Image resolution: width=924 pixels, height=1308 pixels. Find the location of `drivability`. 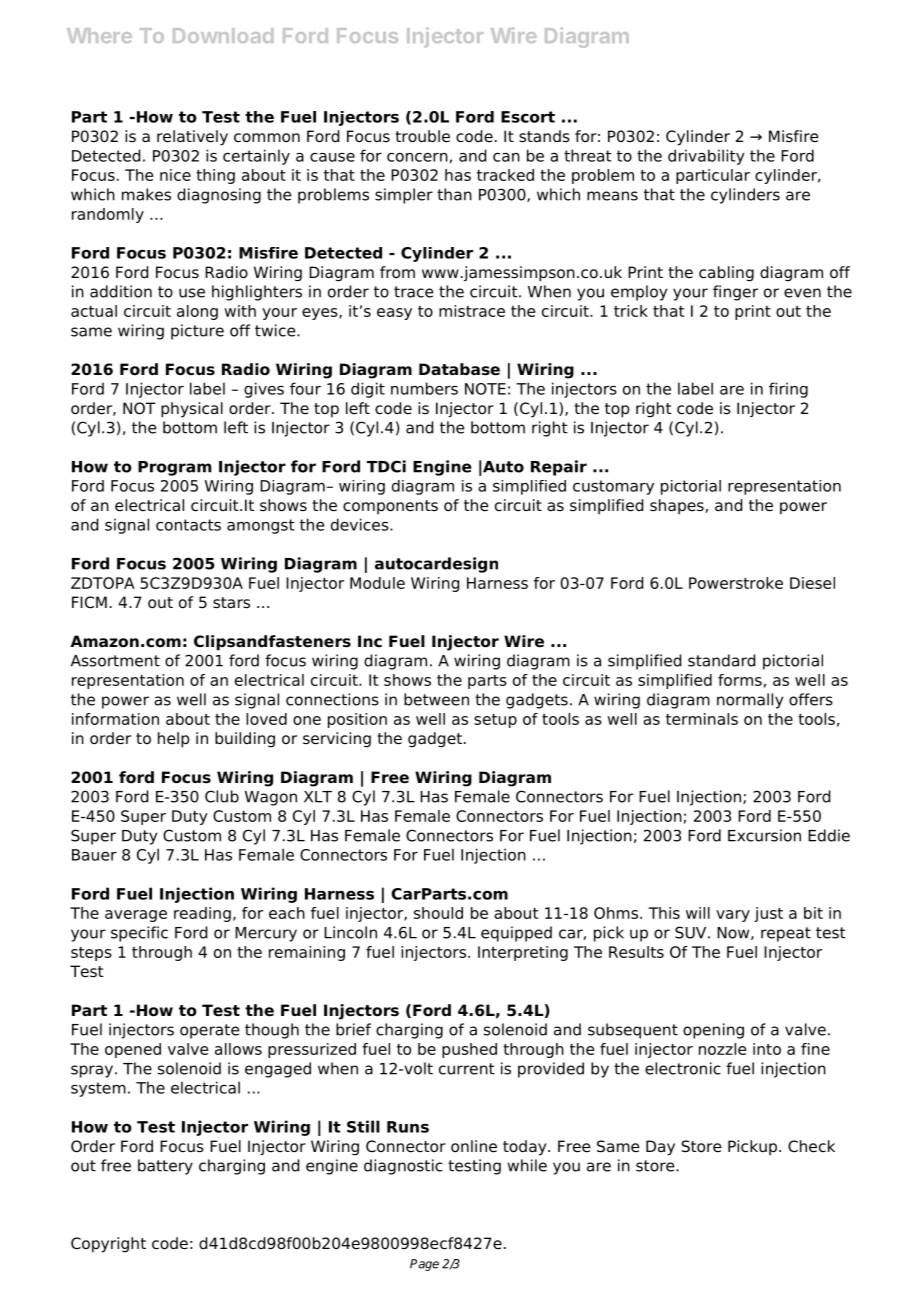

drivability is located at coordinates (706, 157).
